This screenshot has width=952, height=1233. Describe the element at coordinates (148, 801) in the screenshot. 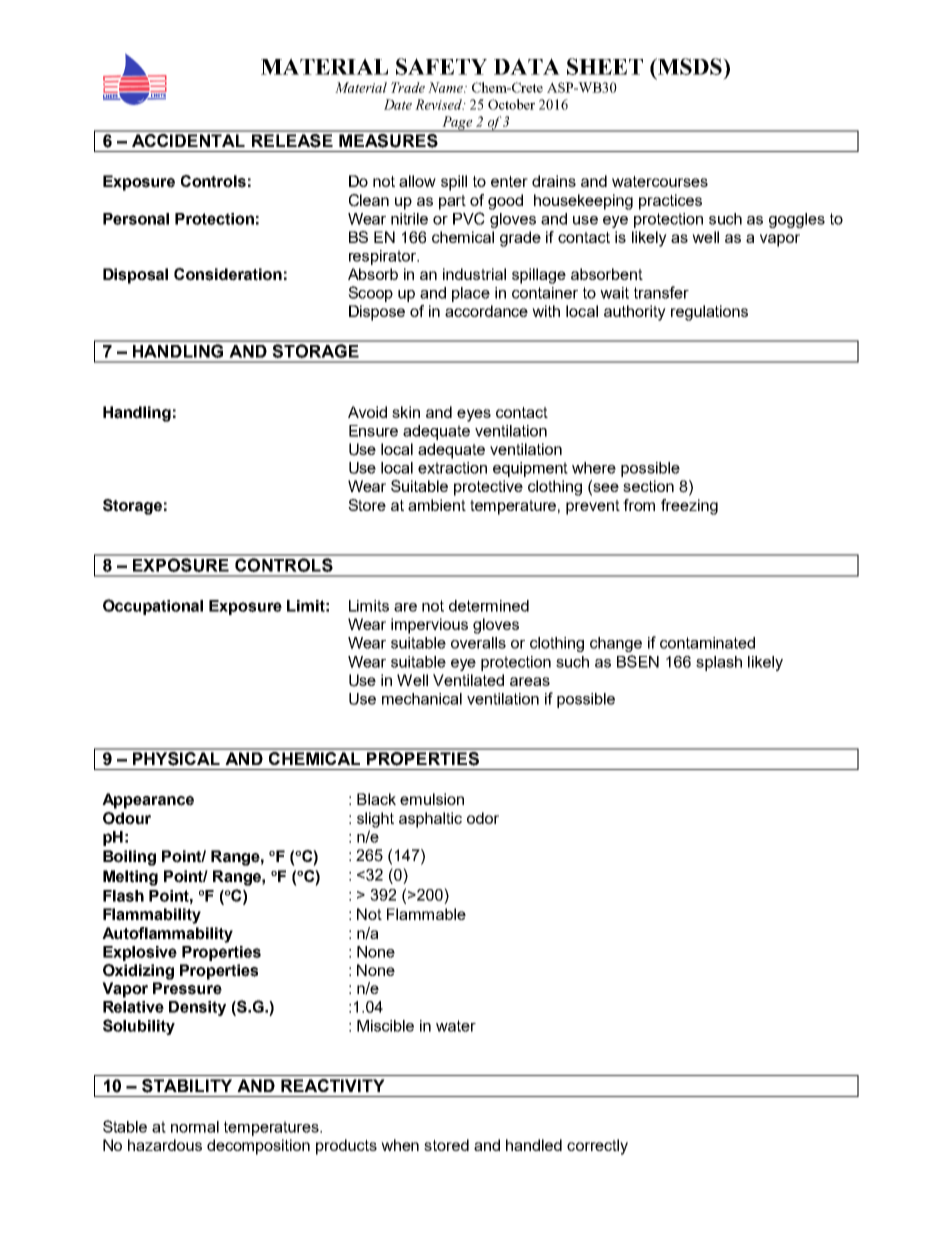

I see `Appearance` at that location.
